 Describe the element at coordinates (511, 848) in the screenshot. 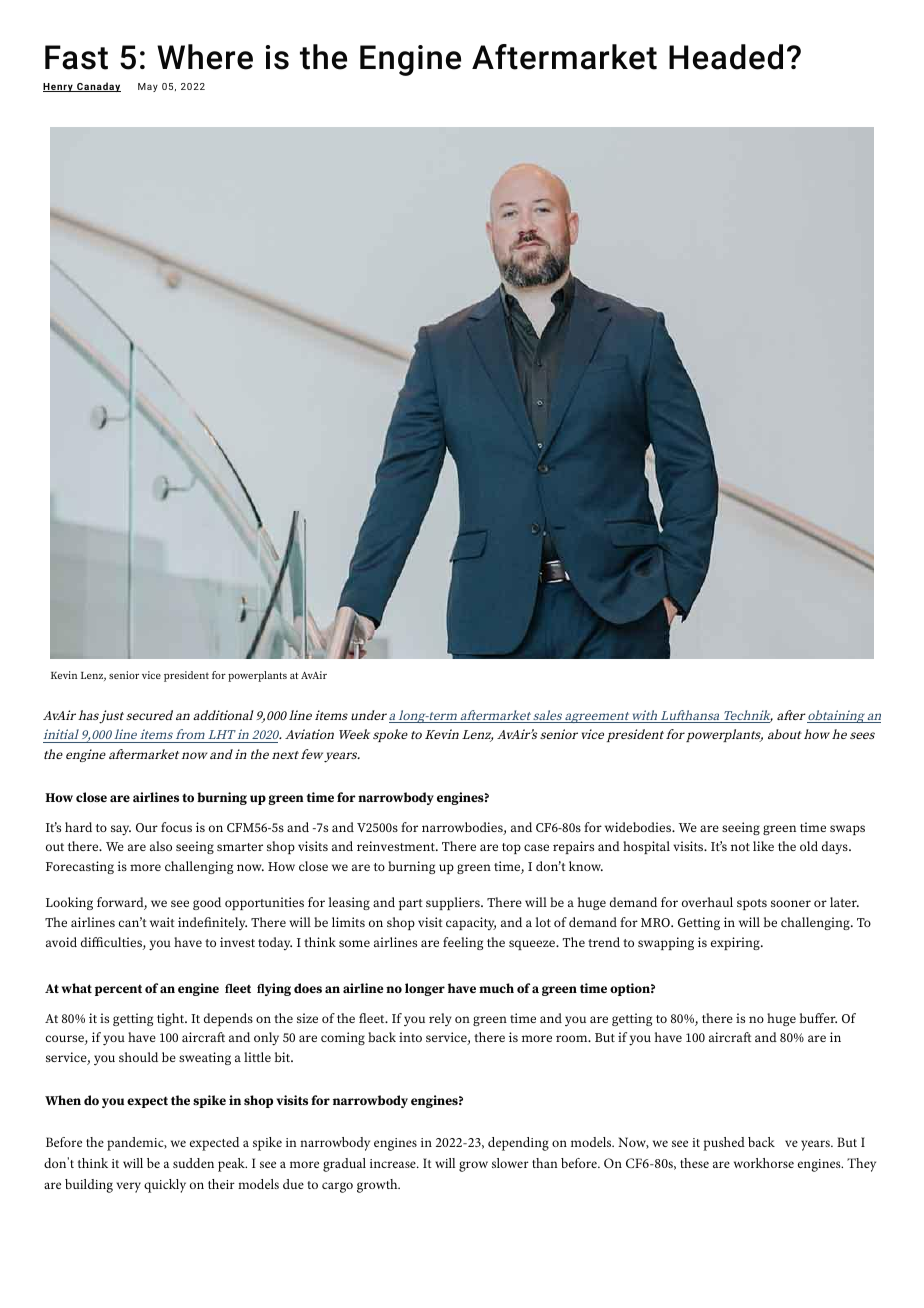

I see `top` at that location.
